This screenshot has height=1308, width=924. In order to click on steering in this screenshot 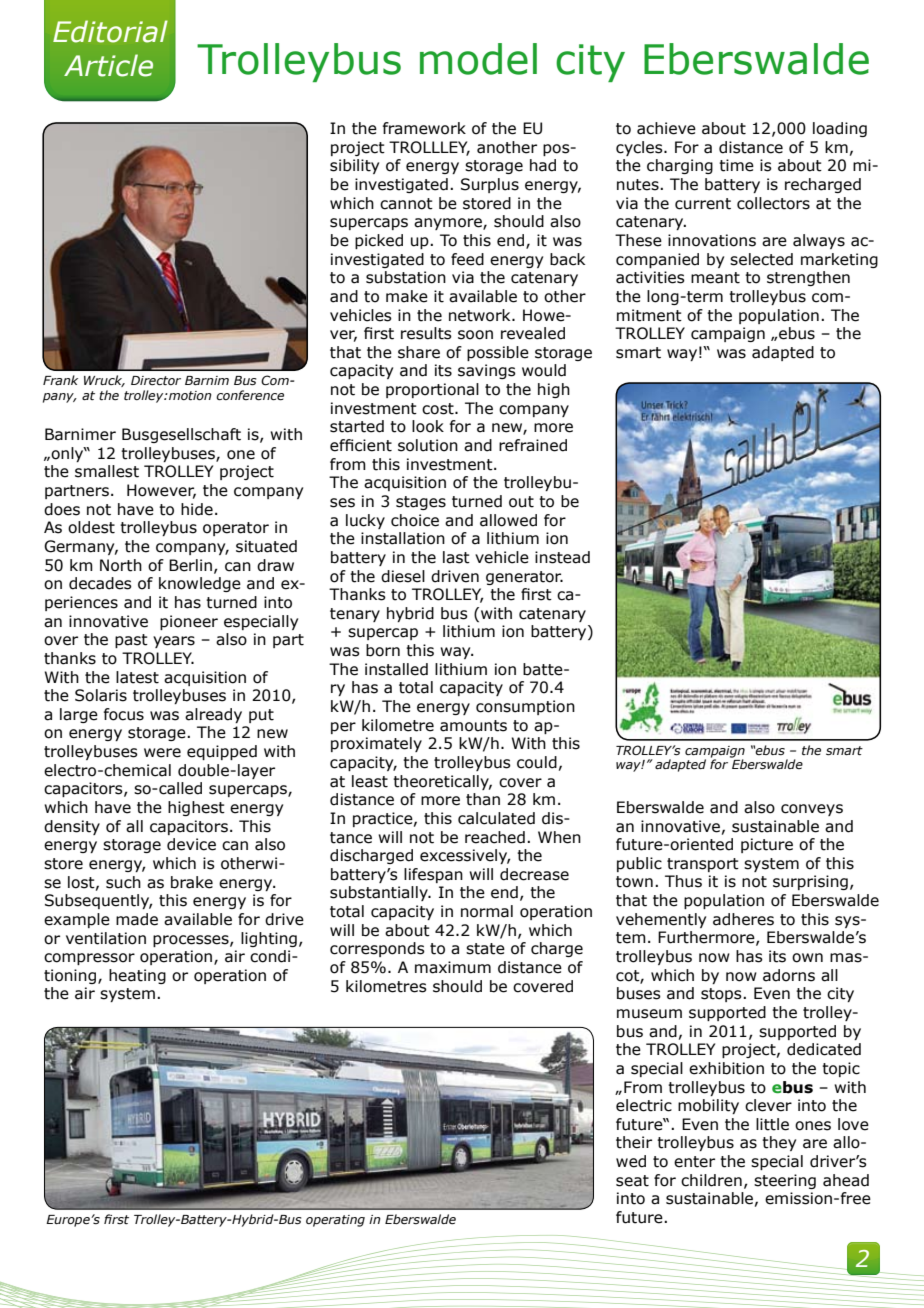, I will do `click(785, 1181)`.
